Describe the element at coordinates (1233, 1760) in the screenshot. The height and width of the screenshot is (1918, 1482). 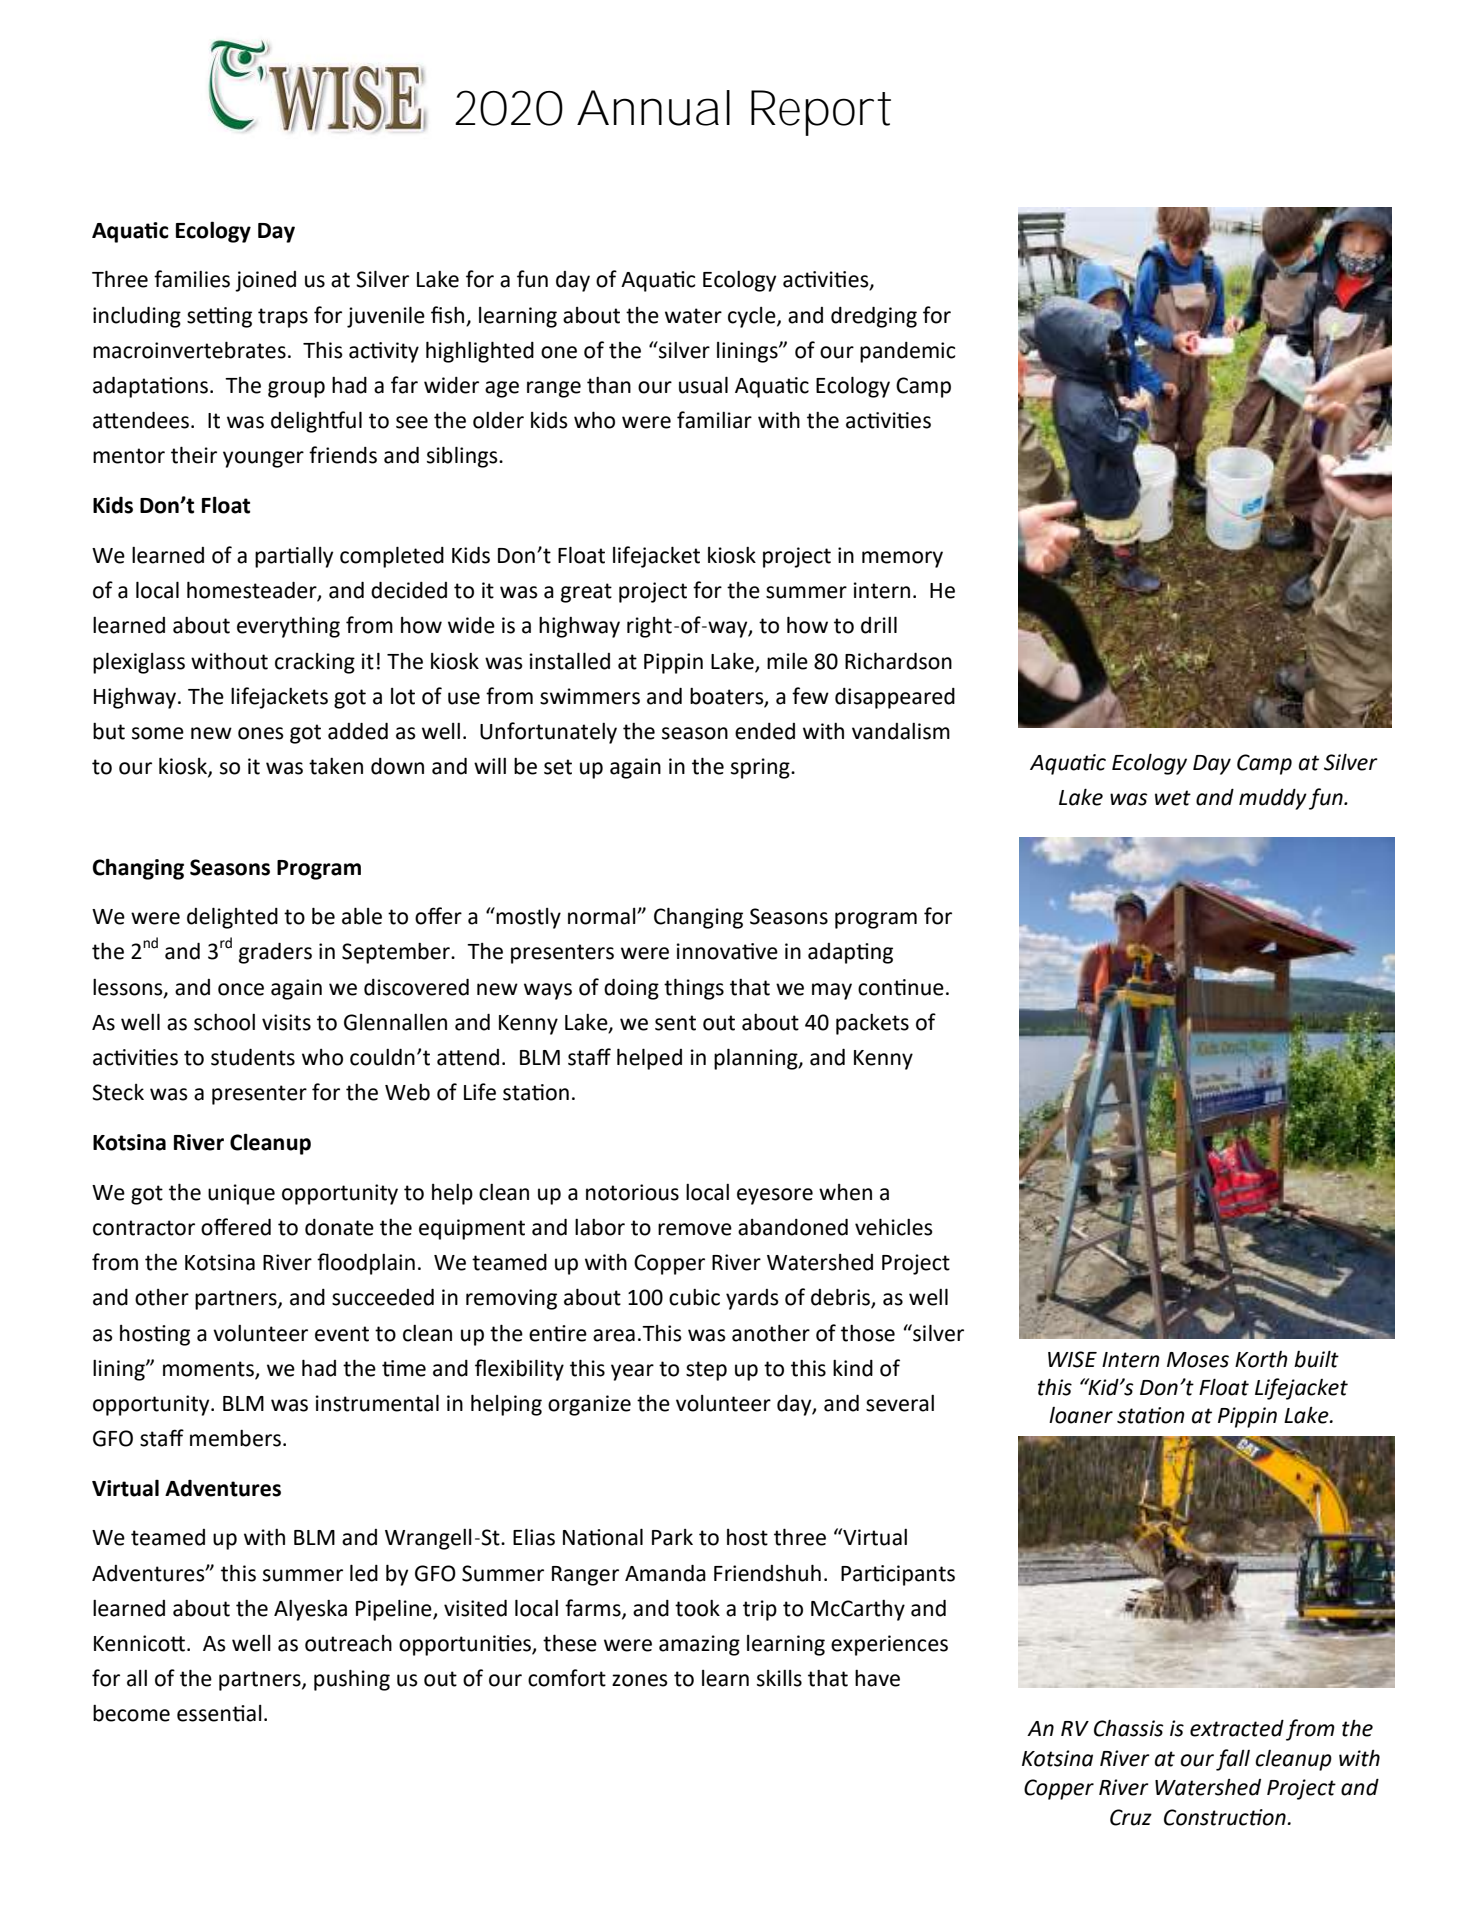
I see `fall` at that location.
